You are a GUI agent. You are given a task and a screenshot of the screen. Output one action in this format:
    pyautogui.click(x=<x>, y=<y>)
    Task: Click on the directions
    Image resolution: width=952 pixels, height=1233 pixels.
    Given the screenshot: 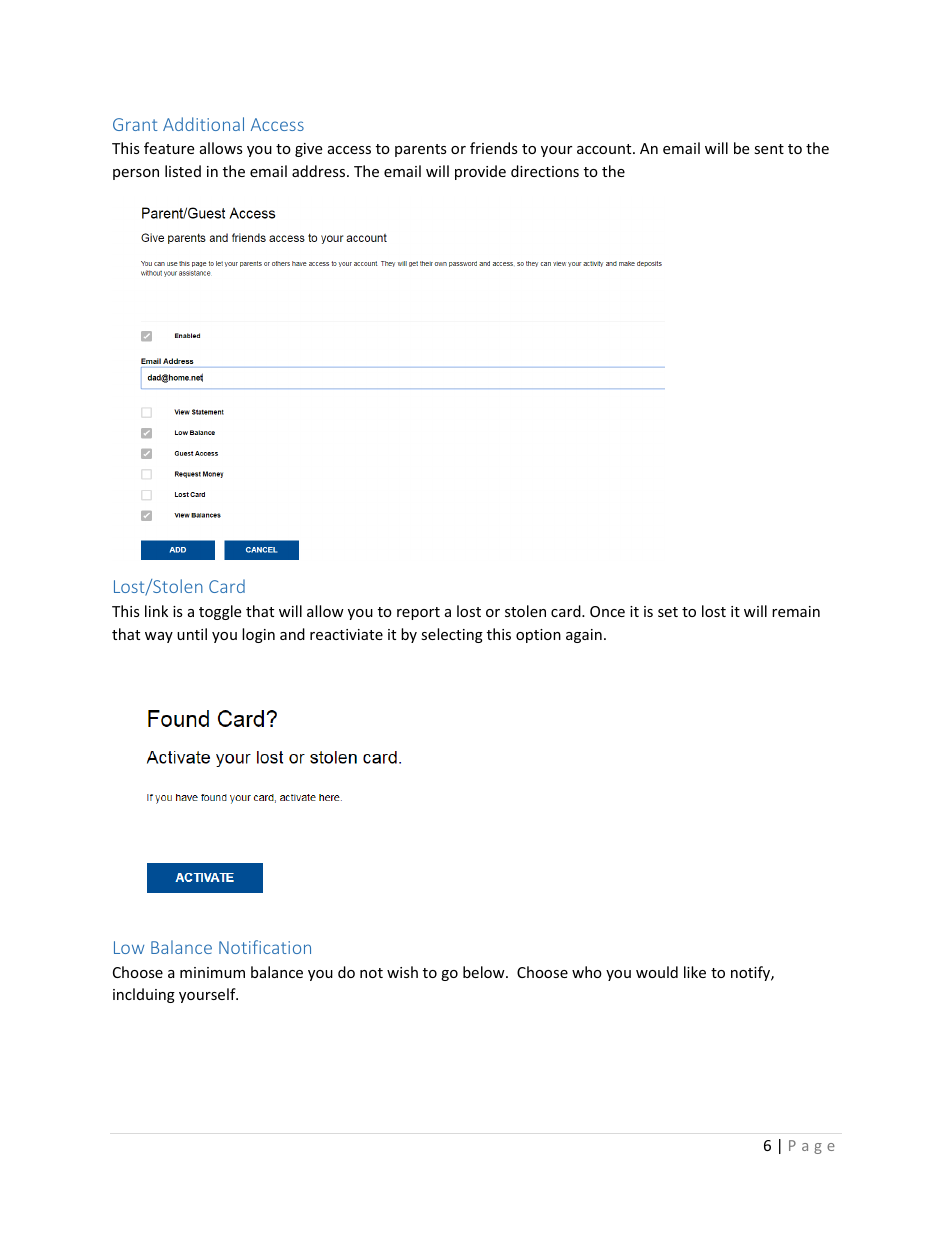 What is the action you would take?
    pyautogui.click(x=545, y=171)
